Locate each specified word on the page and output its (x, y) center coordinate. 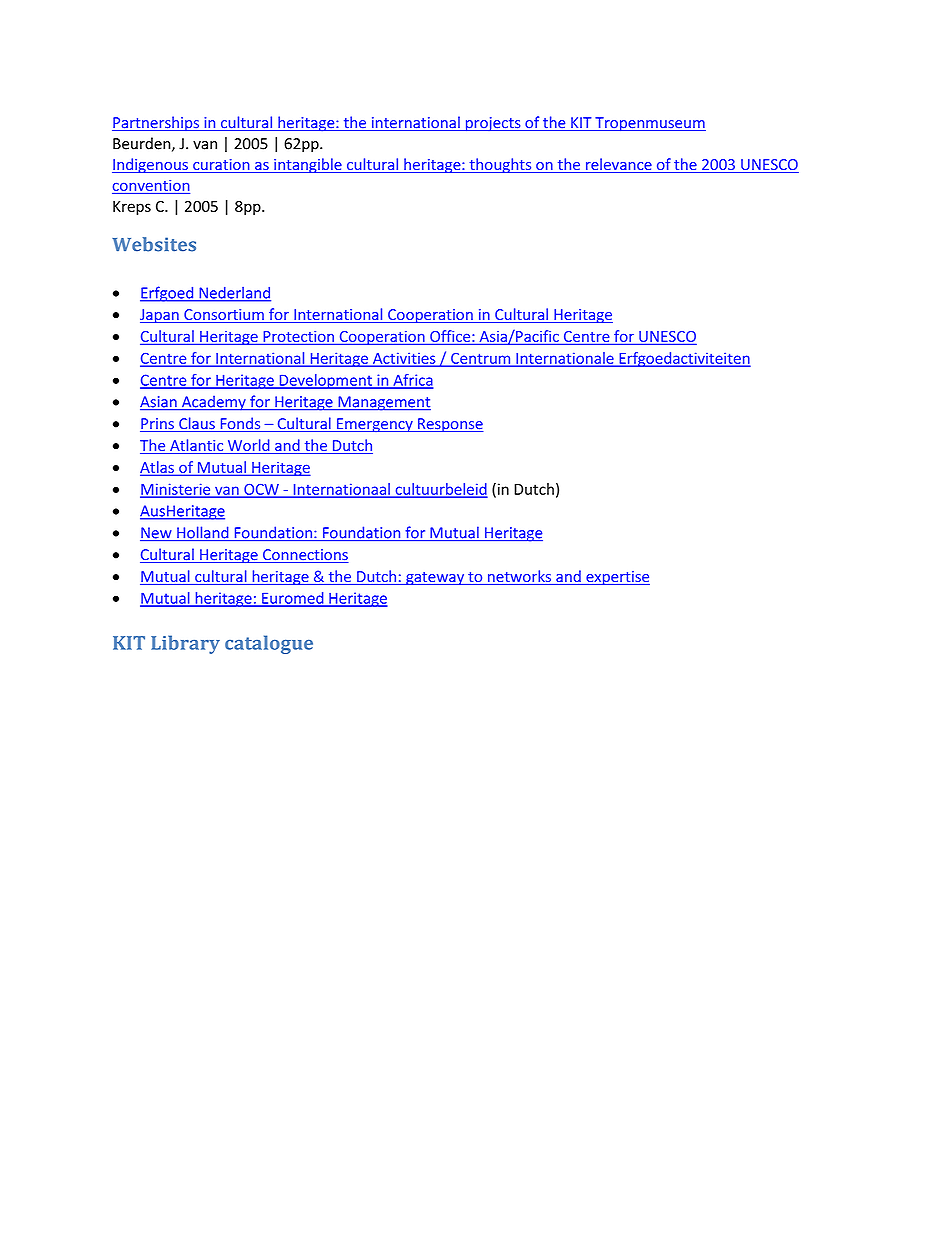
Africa (412, 381)
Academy (213, 403)
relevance (619, 165)
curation (221, 166)
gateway (435, 578)
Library (185, 644)
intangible (308, 165)
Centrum (481, 359)
